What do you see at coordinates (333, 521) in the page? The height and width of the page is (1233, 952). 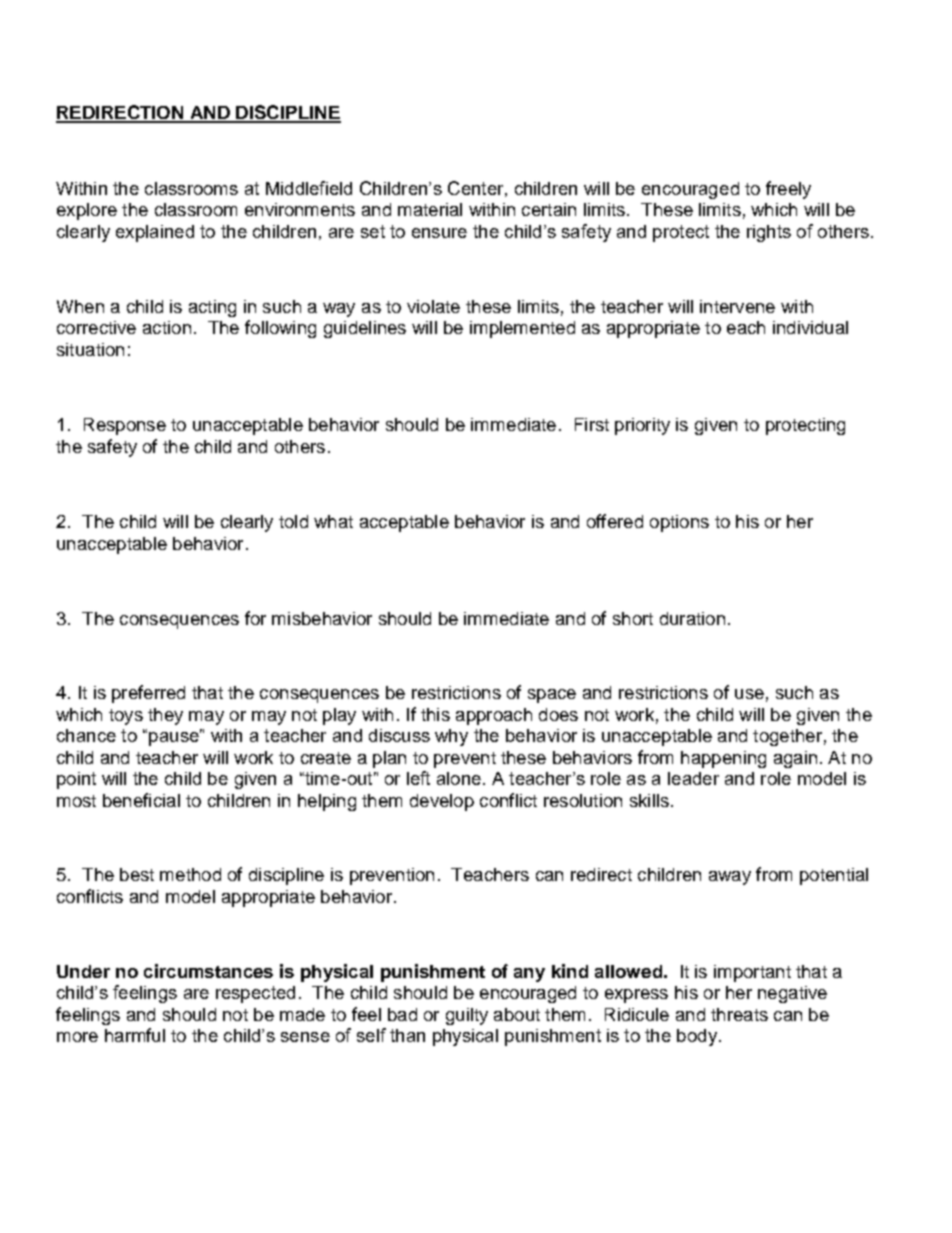 I see `what` at bounding box center [333, 521].
